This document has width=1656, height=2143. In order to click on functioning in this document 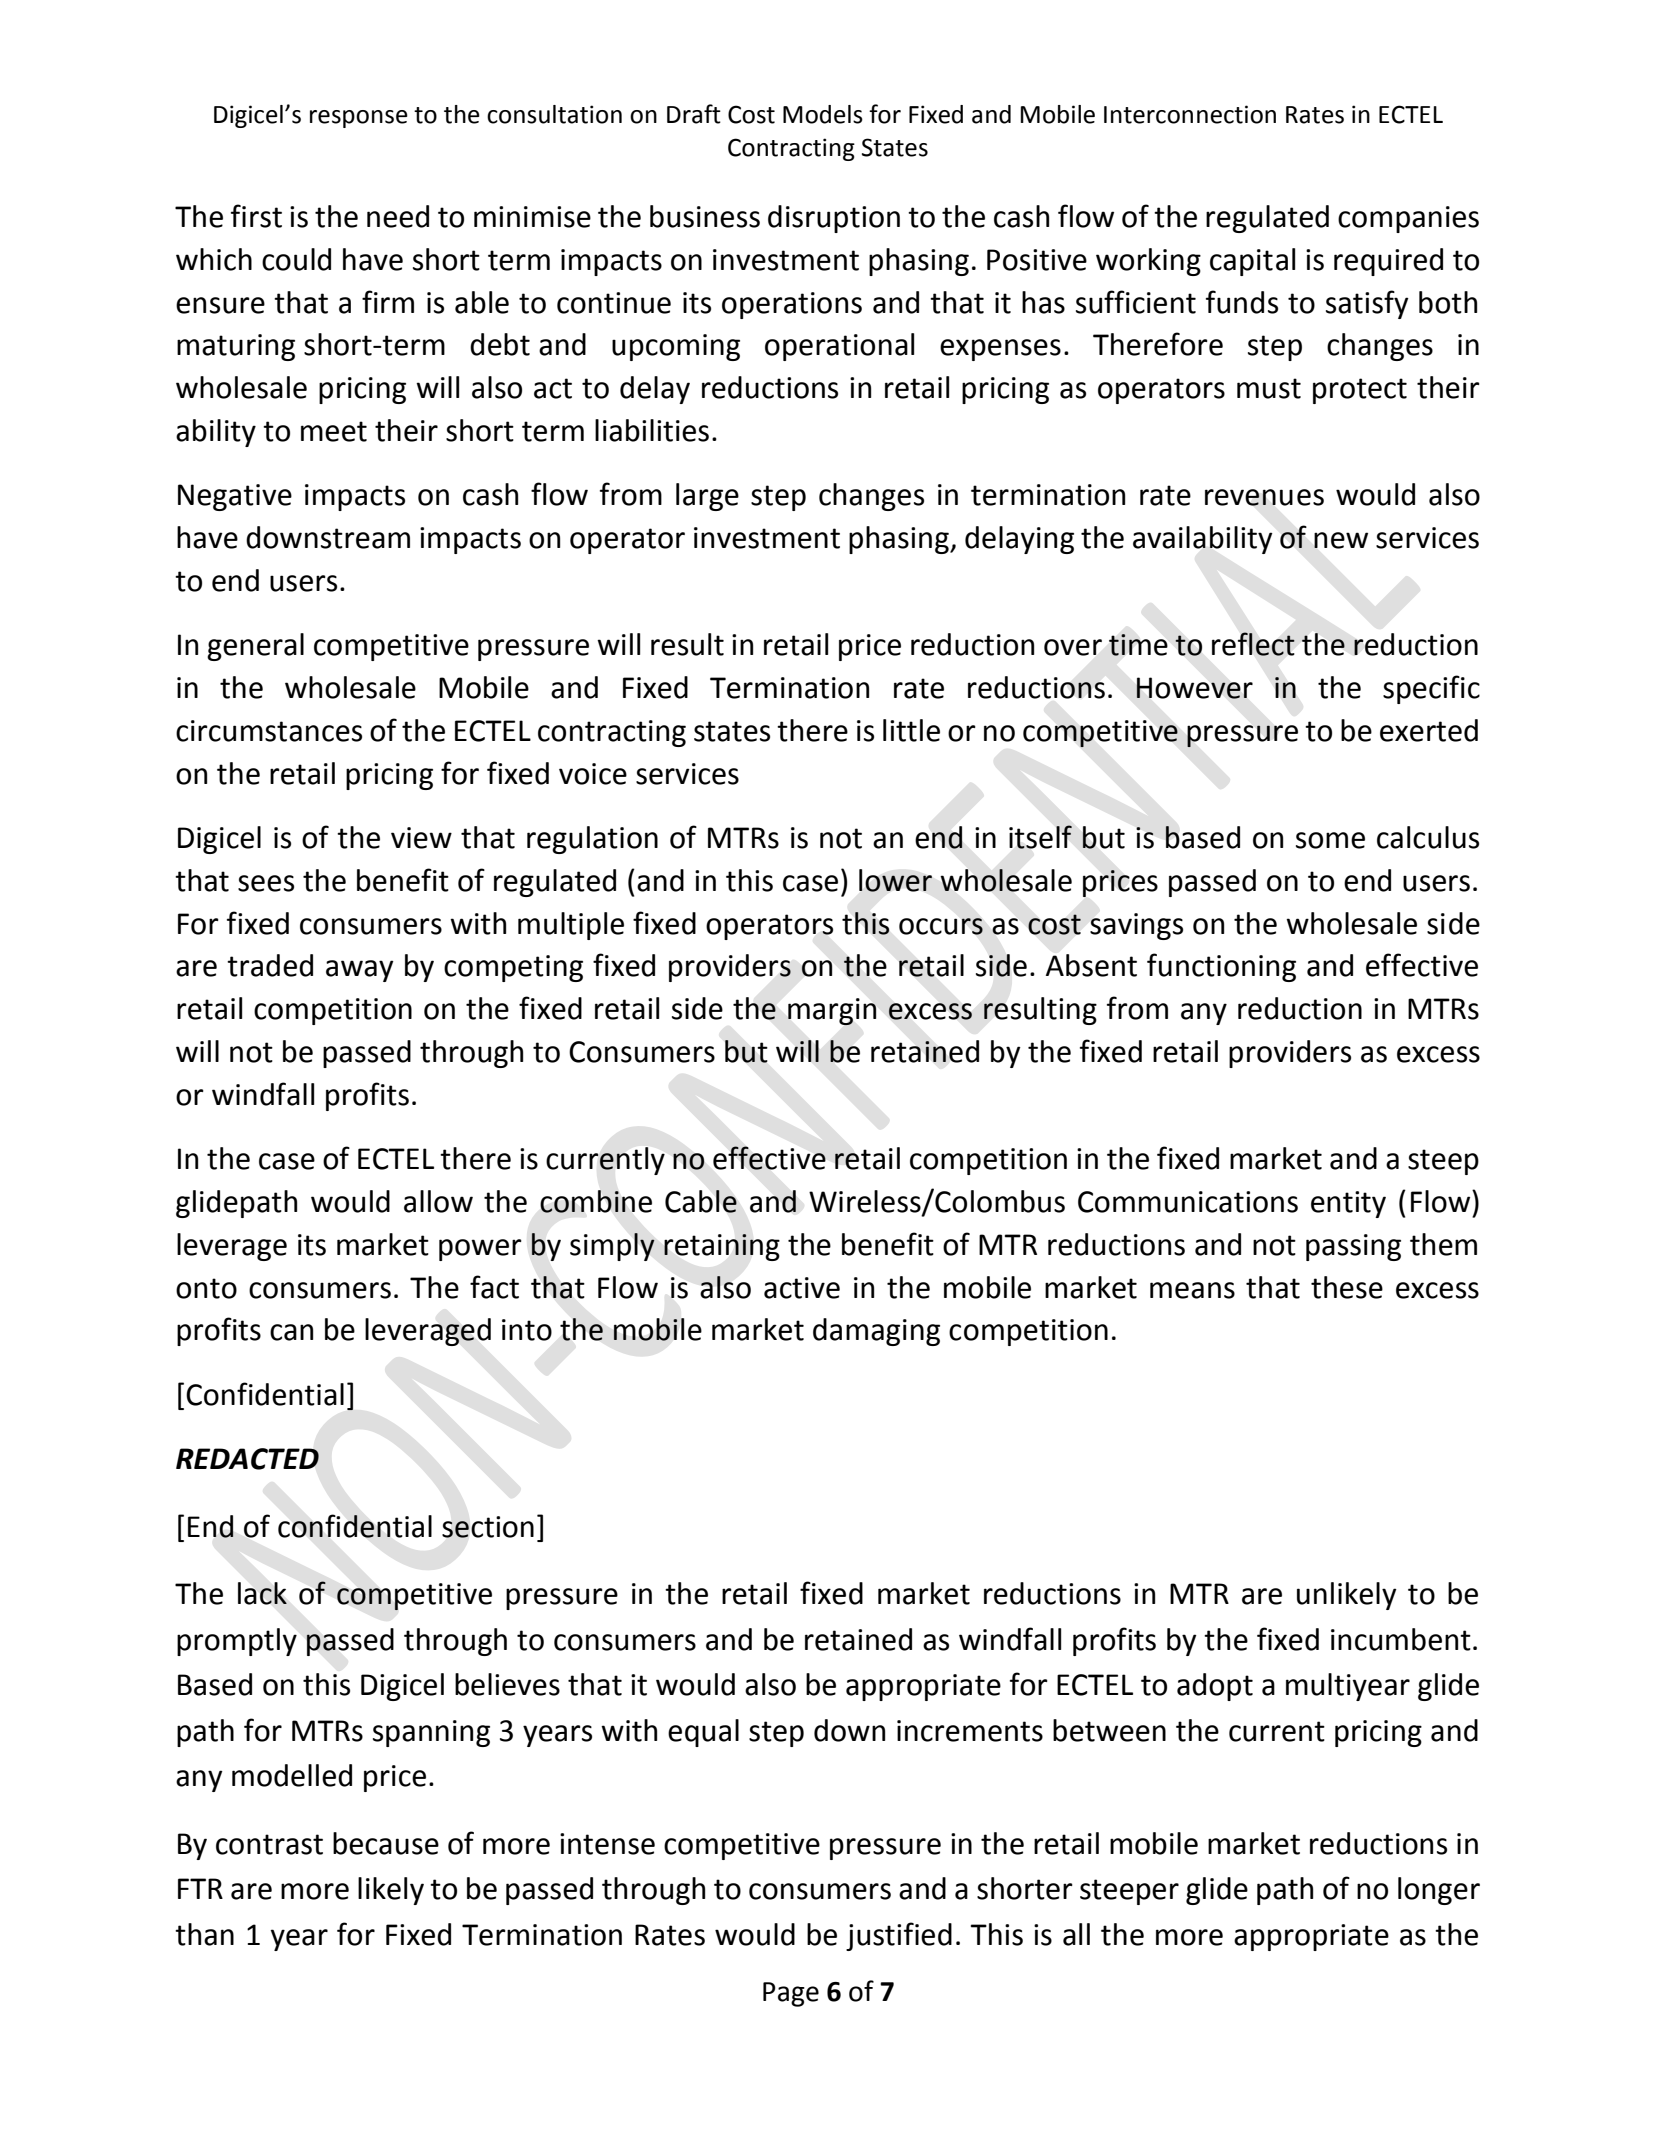, I will do `click(1221, 967)`.
